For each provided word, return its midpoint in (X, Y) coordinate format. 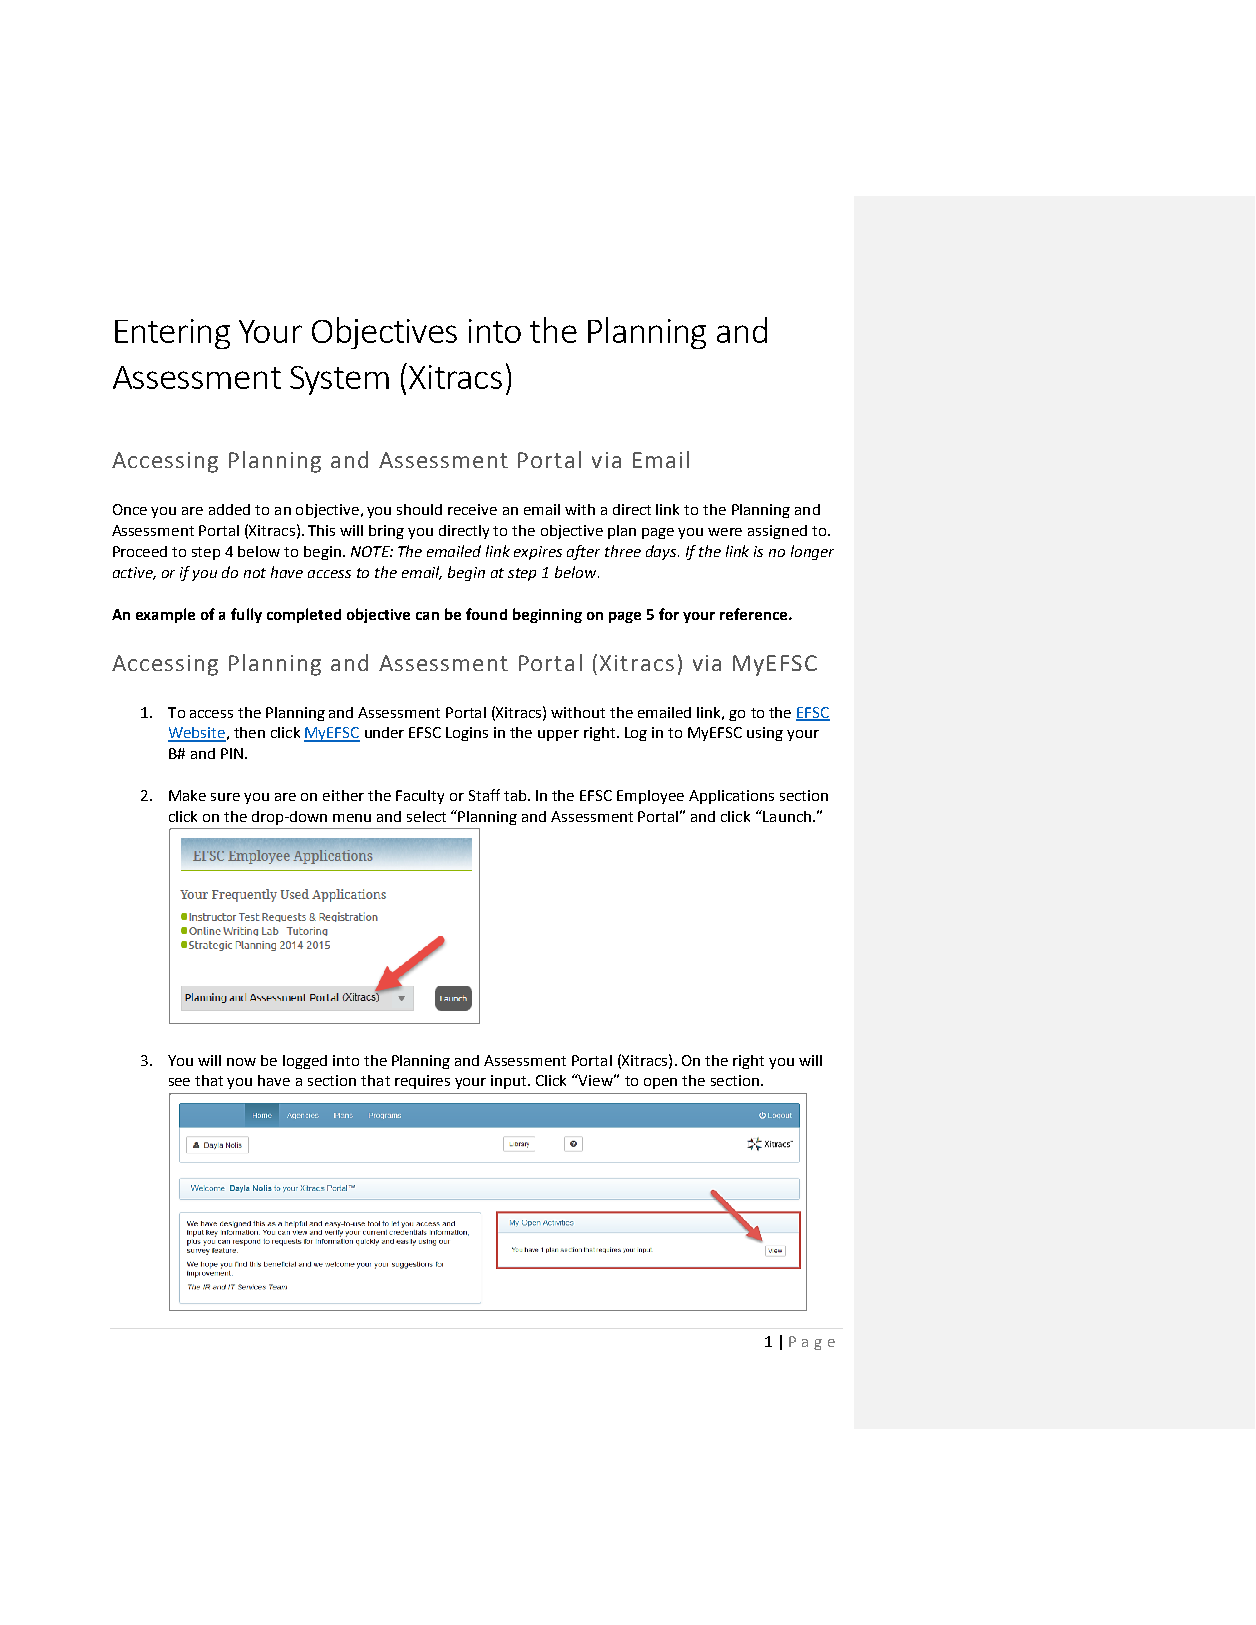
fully (246, 615)
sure (225, 797)
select (426, 816)
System (339, 380)
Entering (172, 334)
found (486, 614)
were (725, 532)
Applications (731, 797)
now (241, 1062)
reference (755, 614)
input (510, 1082)
